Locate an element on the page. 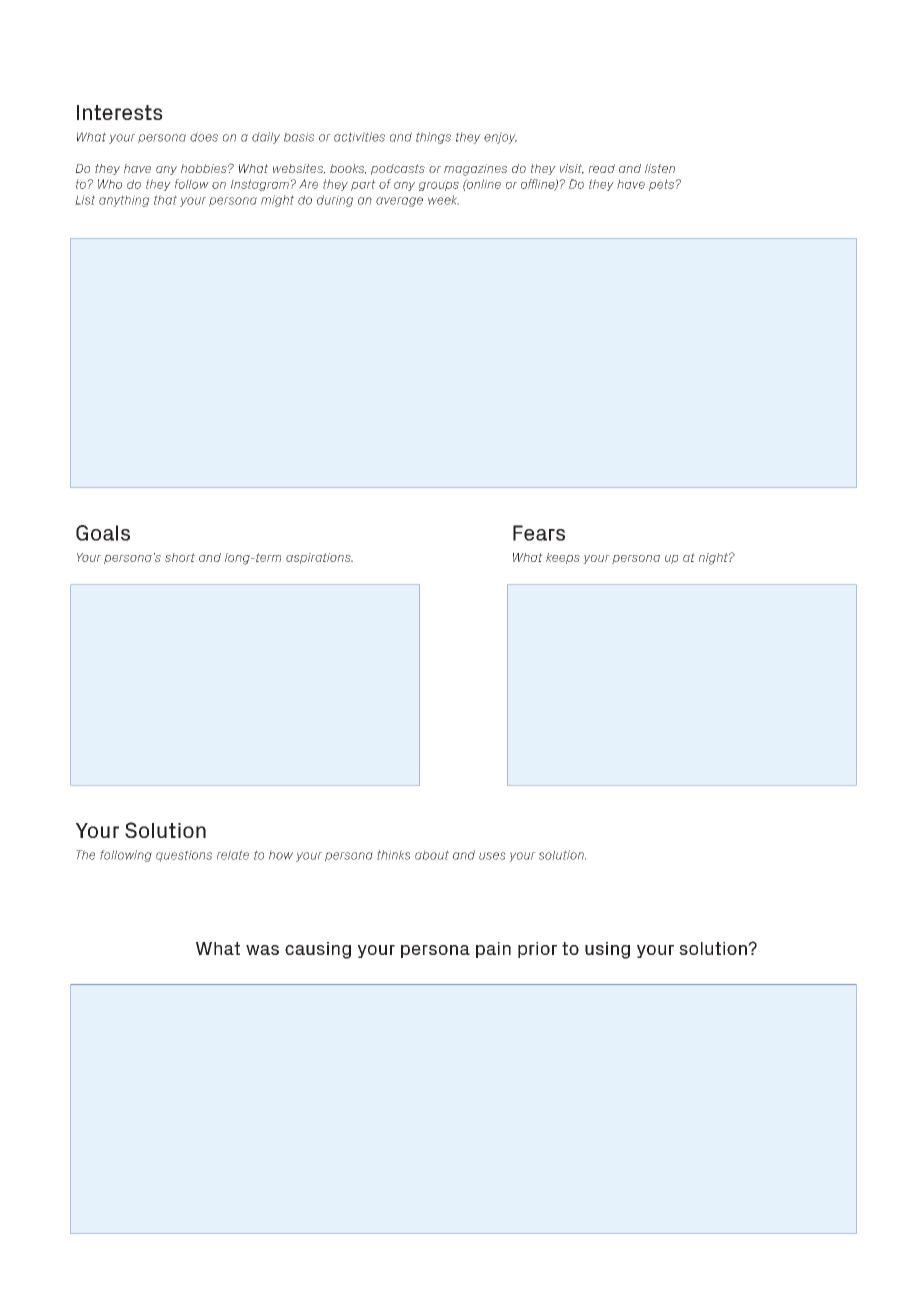 The image size is (924, 1308). questions is located at coordinates (184, 856).
